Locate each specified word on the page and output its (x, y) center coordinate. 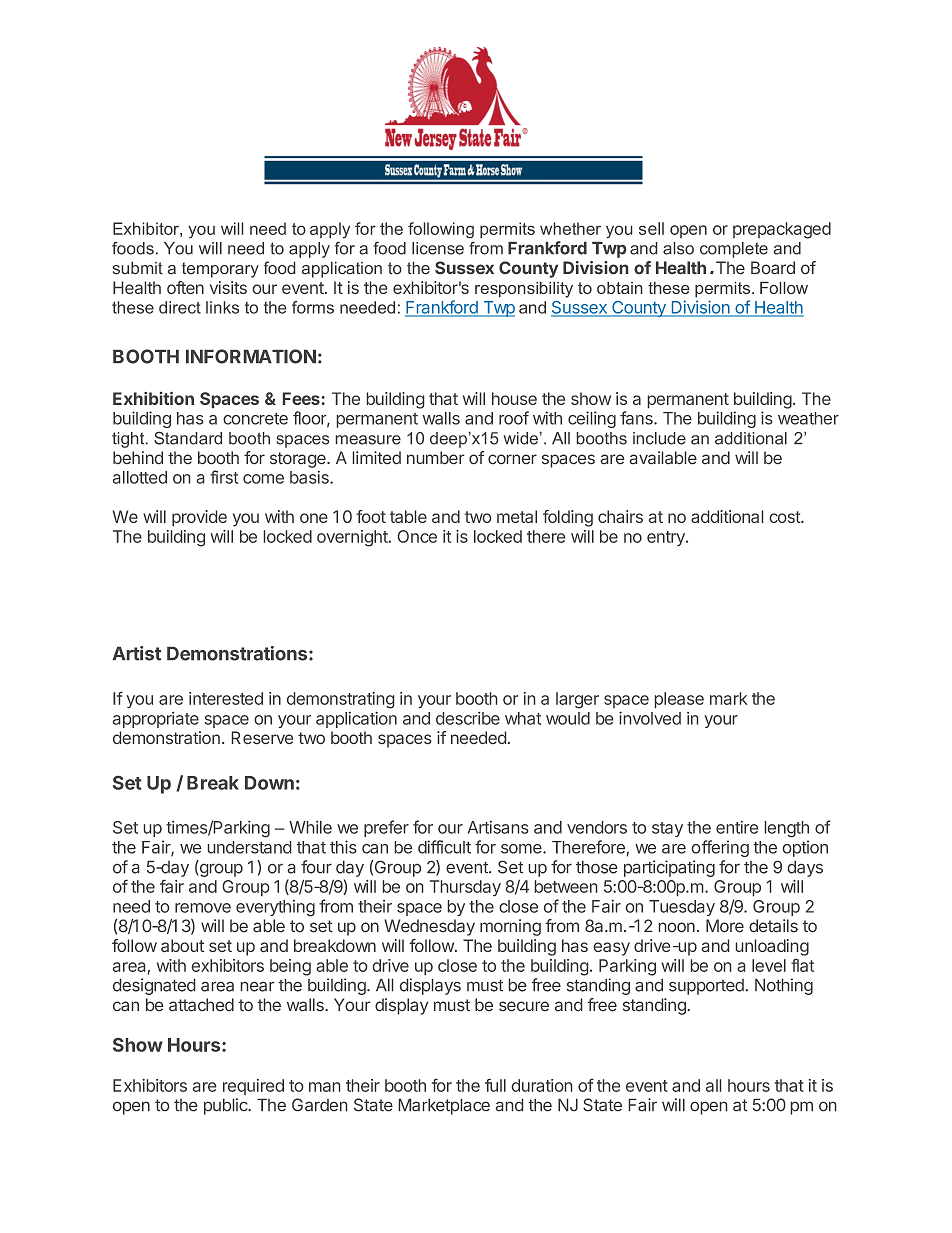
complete (734, 250)
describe (468, 718)
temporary (220, 270)
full (495, 1085)
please (679, 700)
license (438, 248)
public (226, 1106)
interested (226, 698)
